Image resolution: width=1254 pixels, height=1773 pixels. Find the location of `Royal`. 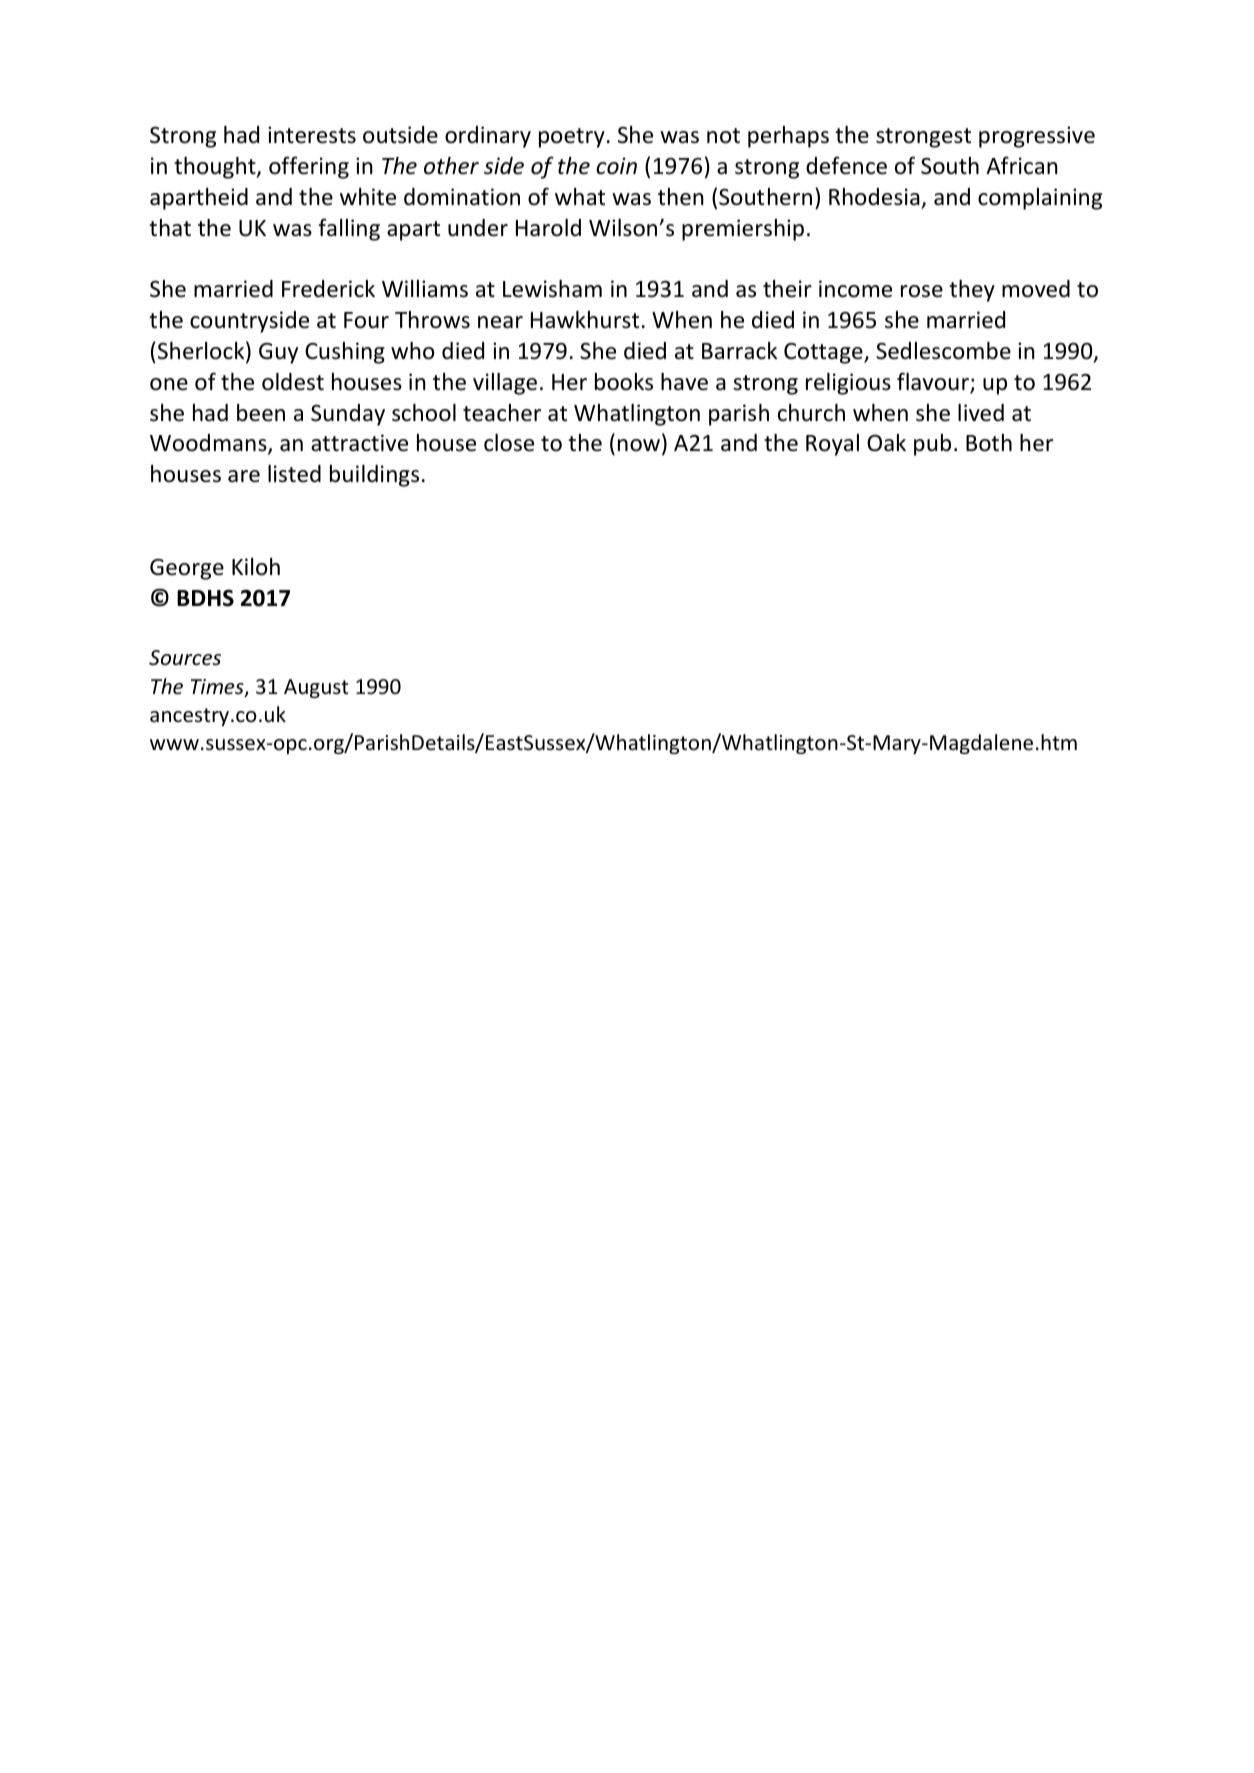

Royal is located at coordinates (832, 445).
